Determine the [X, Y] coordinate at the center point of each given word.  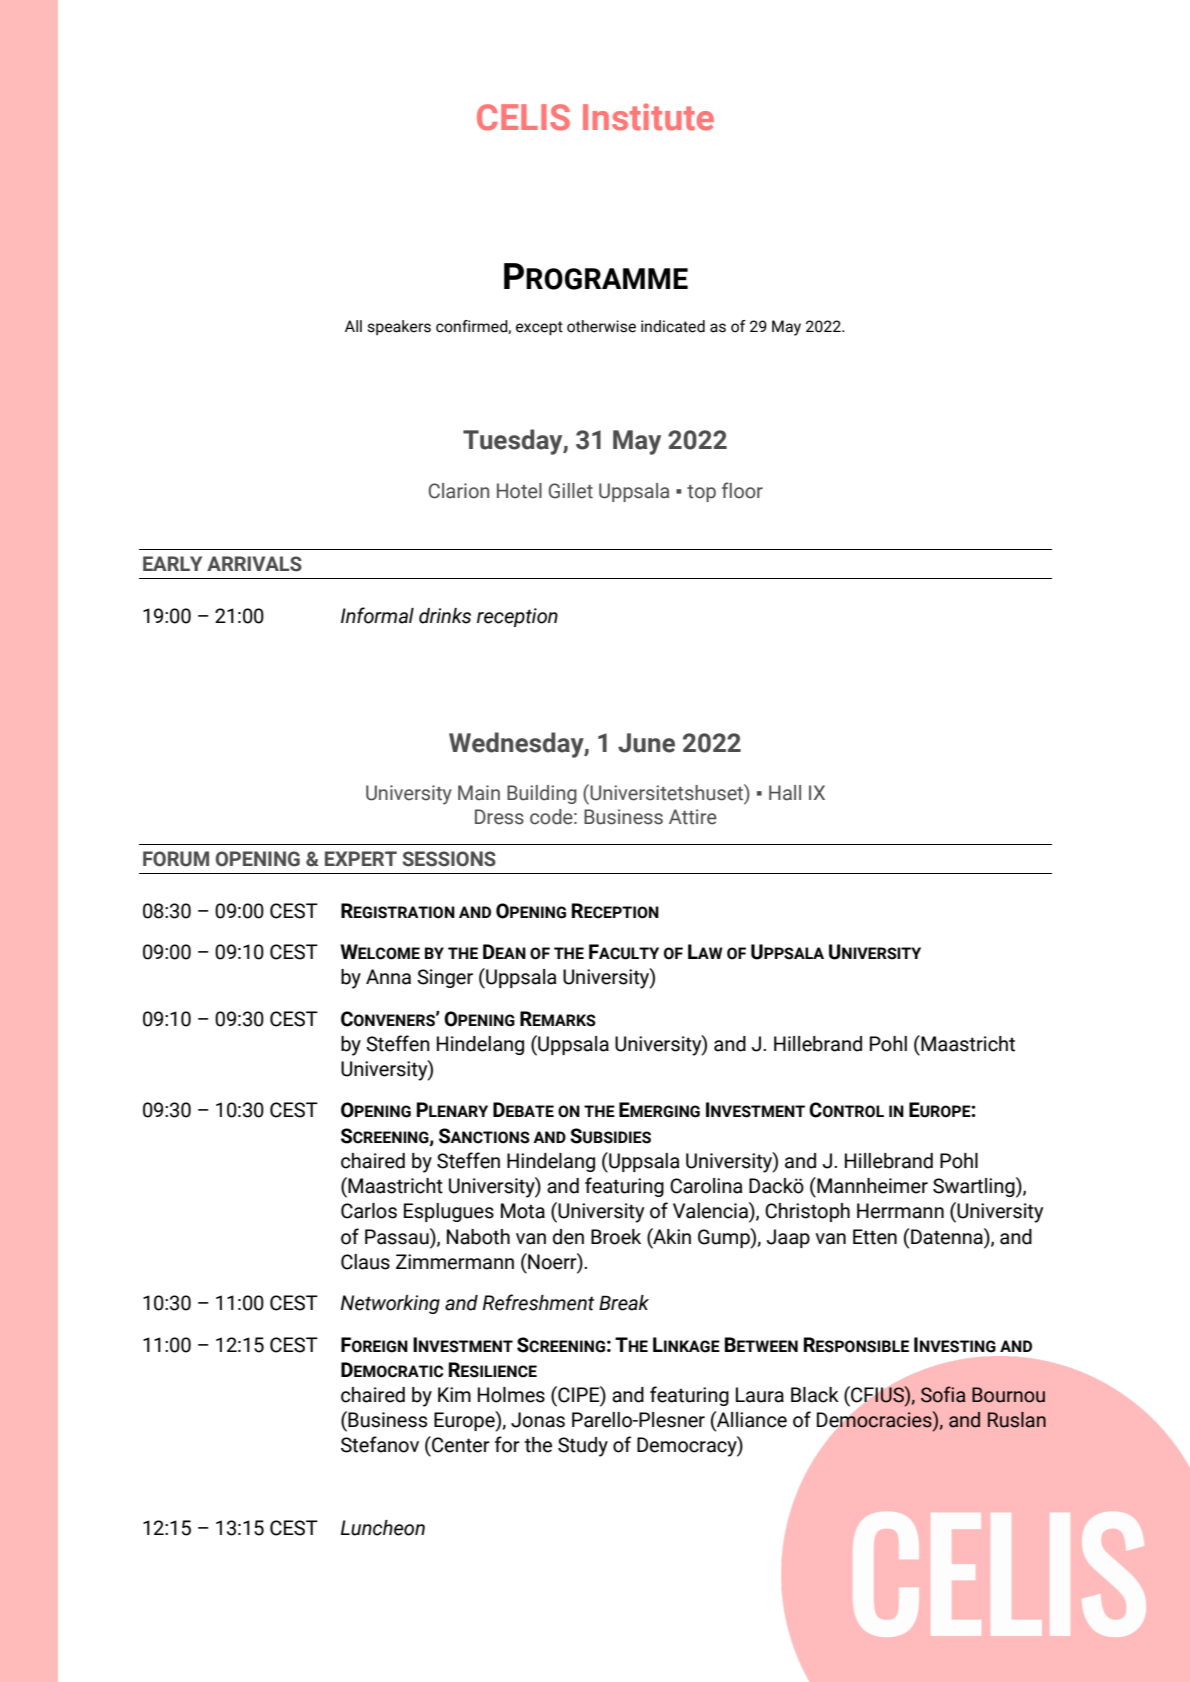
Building [542, 794]
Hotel [519, 491]
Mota [523, 1211]
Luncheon [383, 1528]
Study [583, 1447]
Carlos [369, 1211]
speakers [399, 328]
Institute [648, 117]
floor [742, 490]
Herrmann [900, 1211]
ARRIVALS [254, 564]
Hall [785, 793]
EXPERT [361, 858]
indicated [673, 326]
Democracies [875, 1420]
